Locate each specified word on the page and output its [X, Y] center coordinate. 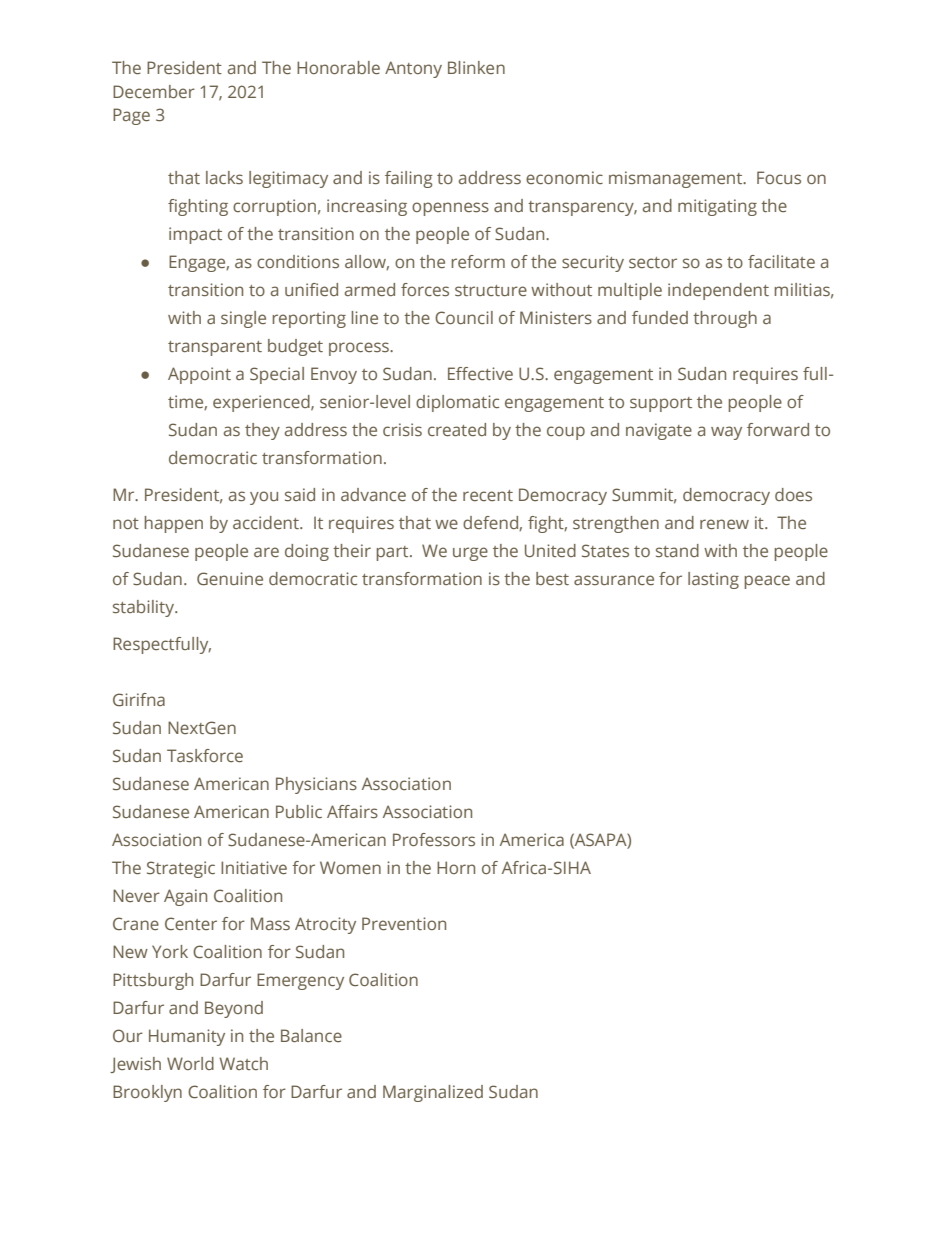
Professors [434, 839]
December [154, 91]
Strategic [181, 869]
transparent [215, 348]
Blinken [476, 67]
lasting [713, 580]
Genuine [230, 578]
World [190, 1063]
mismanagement [677, 179]
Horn [456, 867]
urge [470, 554]
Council [464, 317]
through [725, 319]
